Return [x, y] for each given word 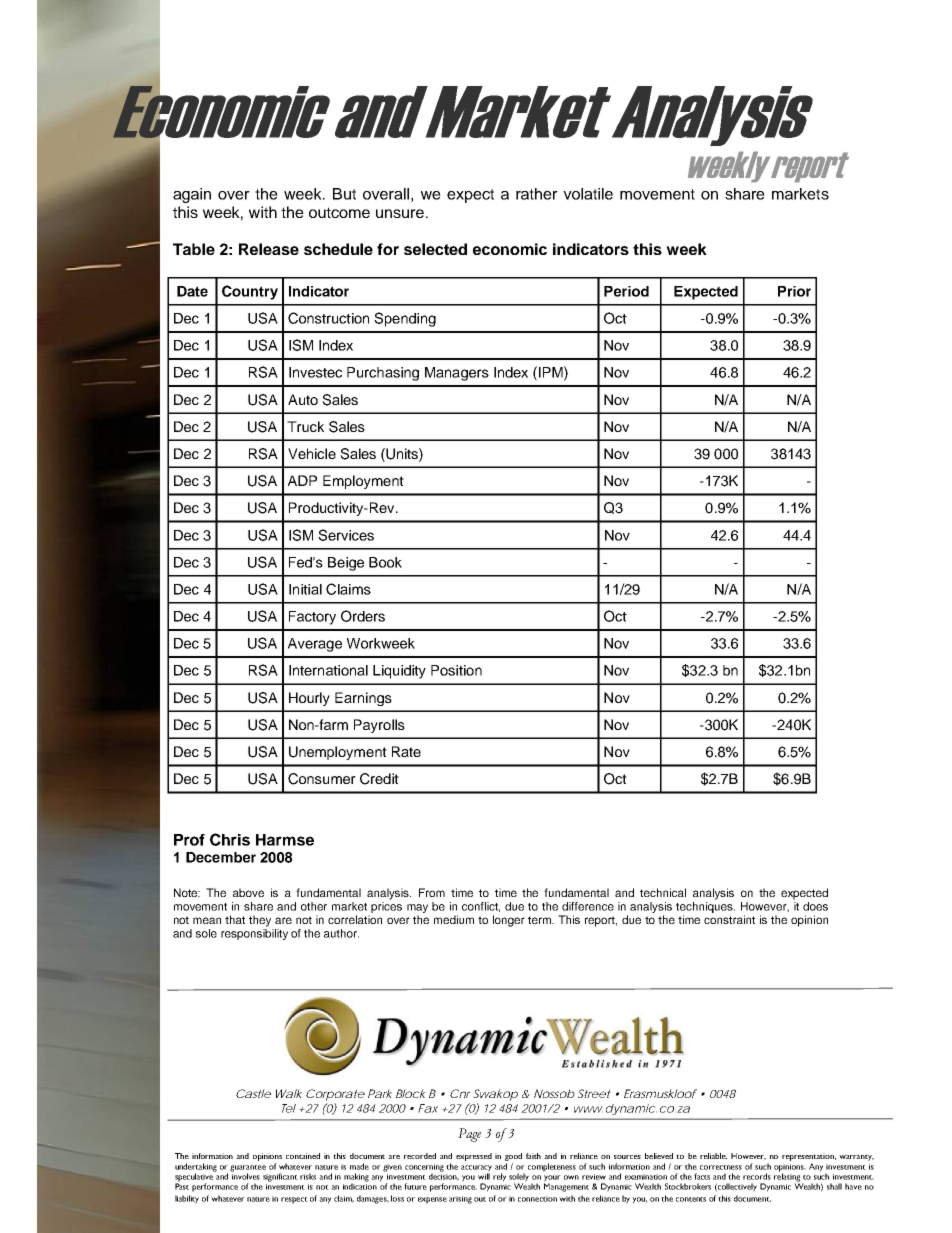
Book [385, 562]
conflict [481, 907]
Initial [305, 589]
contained [303, 1156]
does [815, 906]
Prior [794, 291]
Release [269, 249]
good [513, 1158]
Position [456, 670]
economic [510, 249]
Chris [230, 839]
